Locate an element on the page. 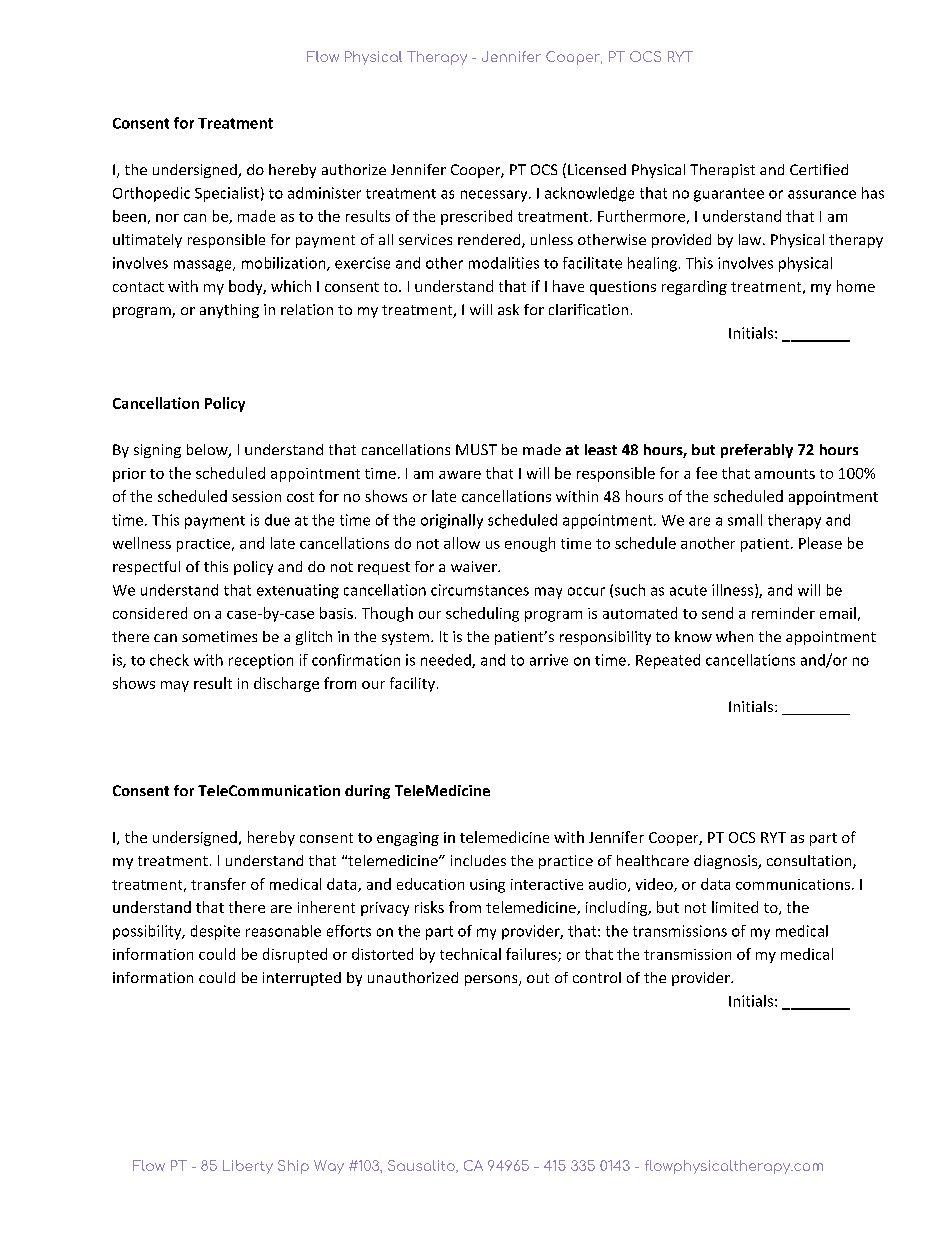  communications is located at coordinates (793, 884).
